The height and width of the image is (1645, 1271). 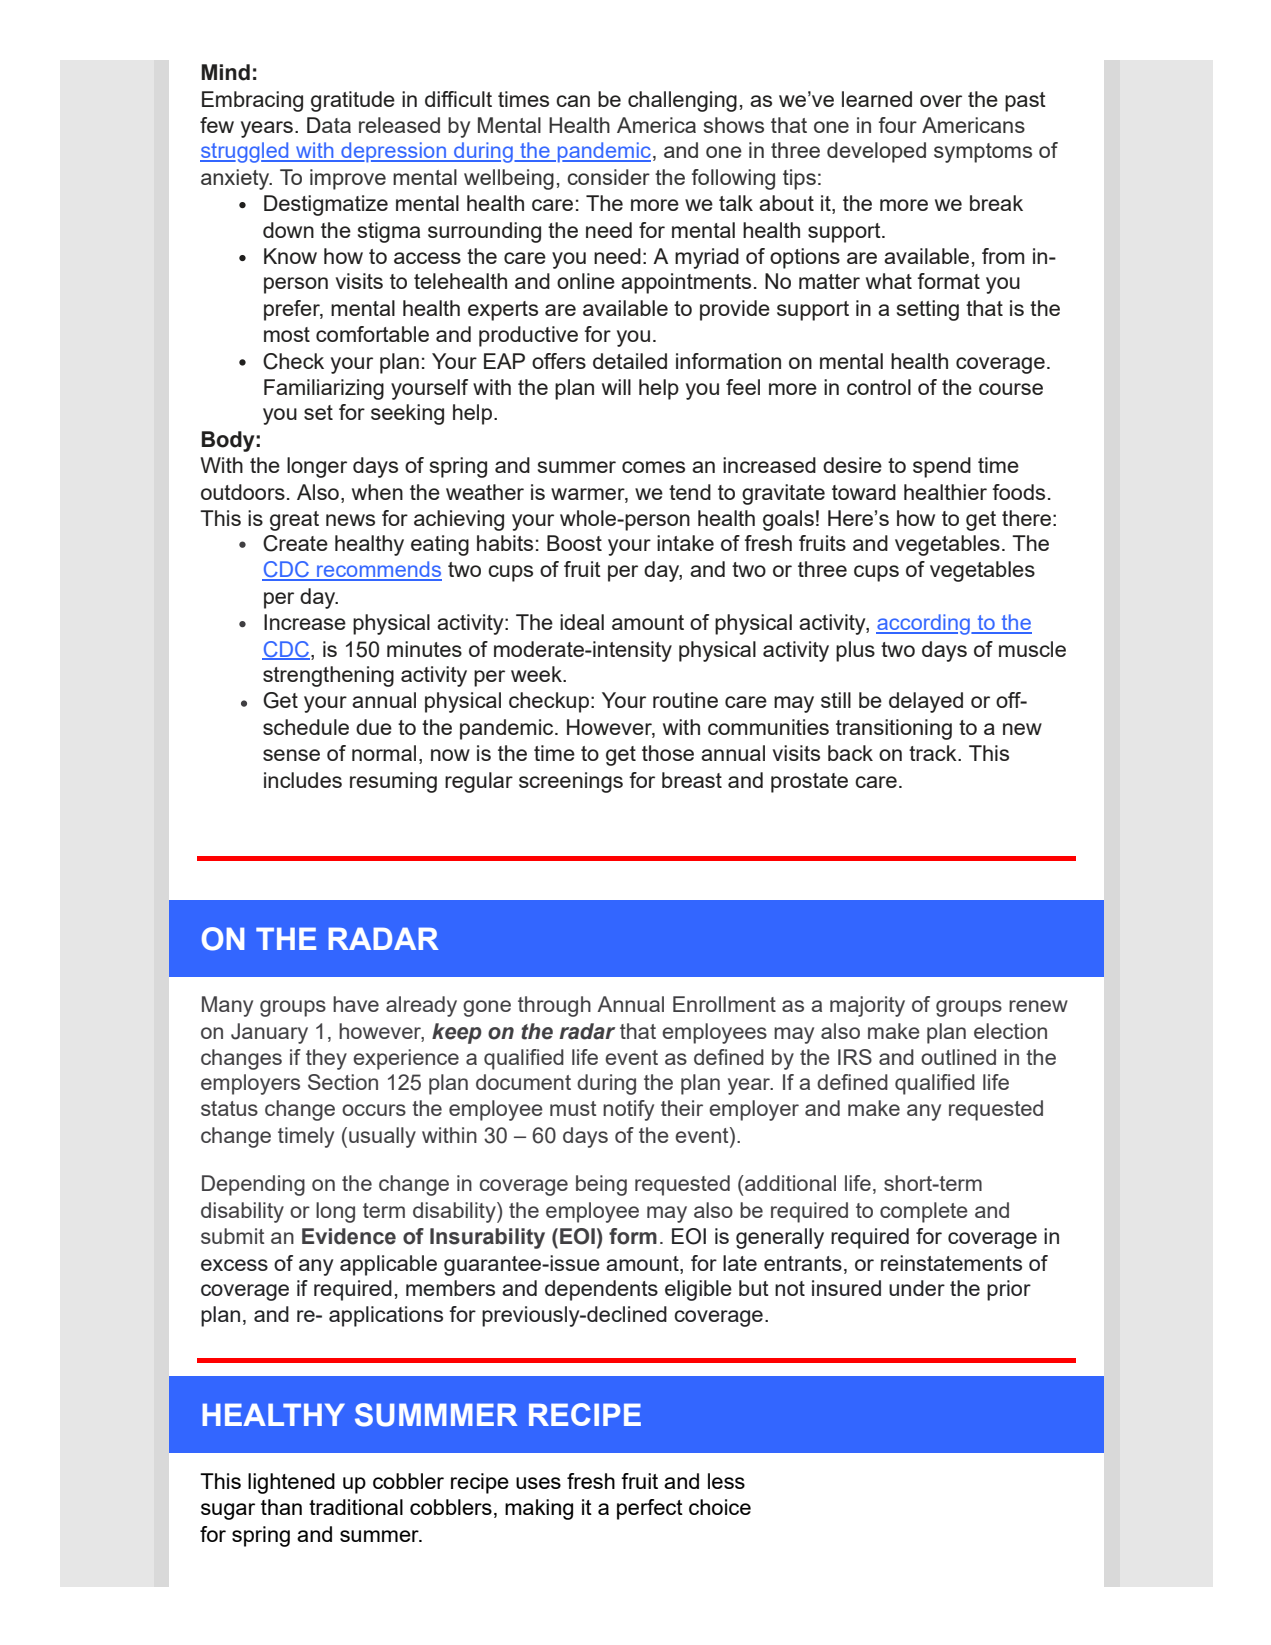 What do you see at coordinates (924, 624) in the image?
I see `according` at bounding box center [924, 624].
